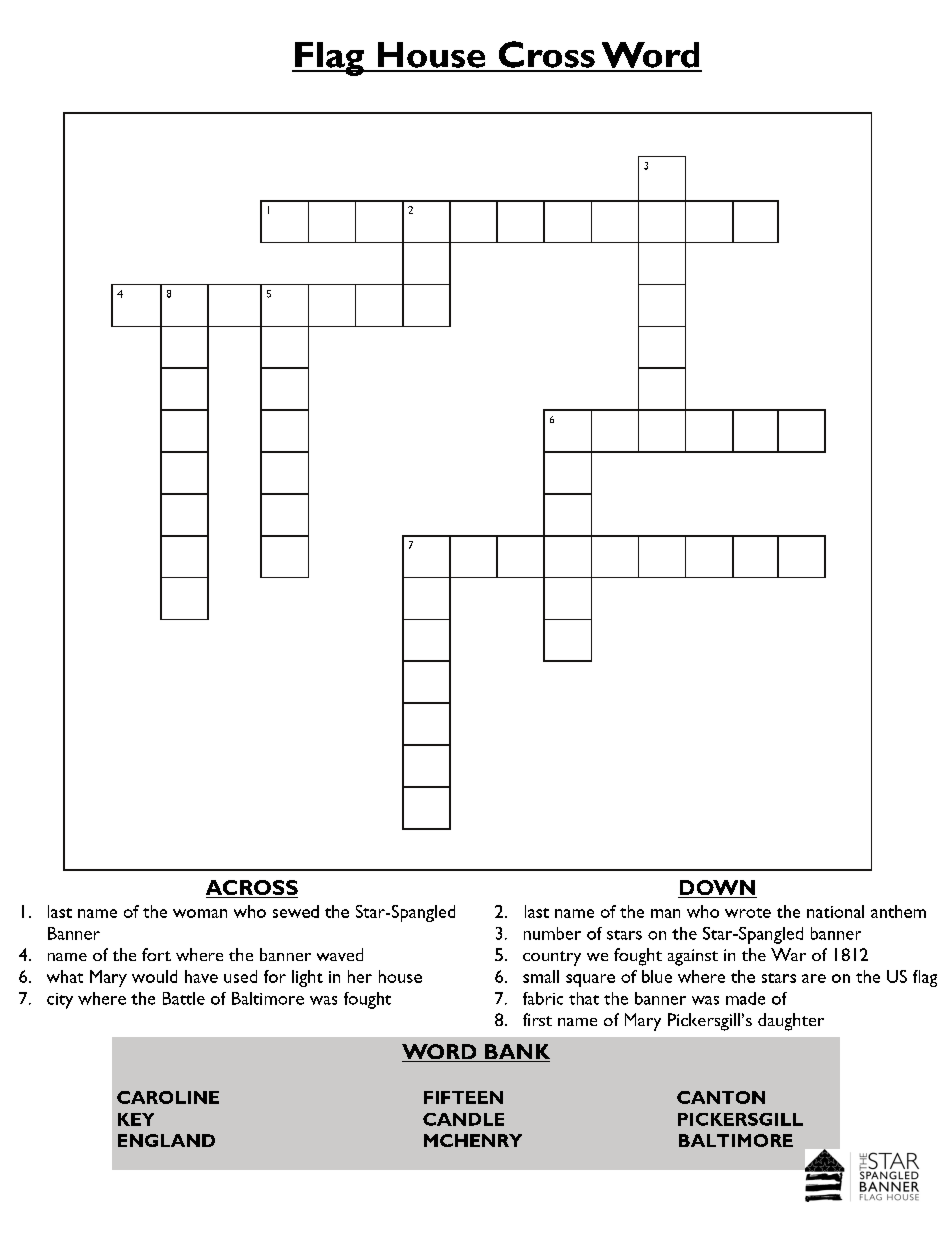  I want to click on MCHENRY, so click(473, 1140).
